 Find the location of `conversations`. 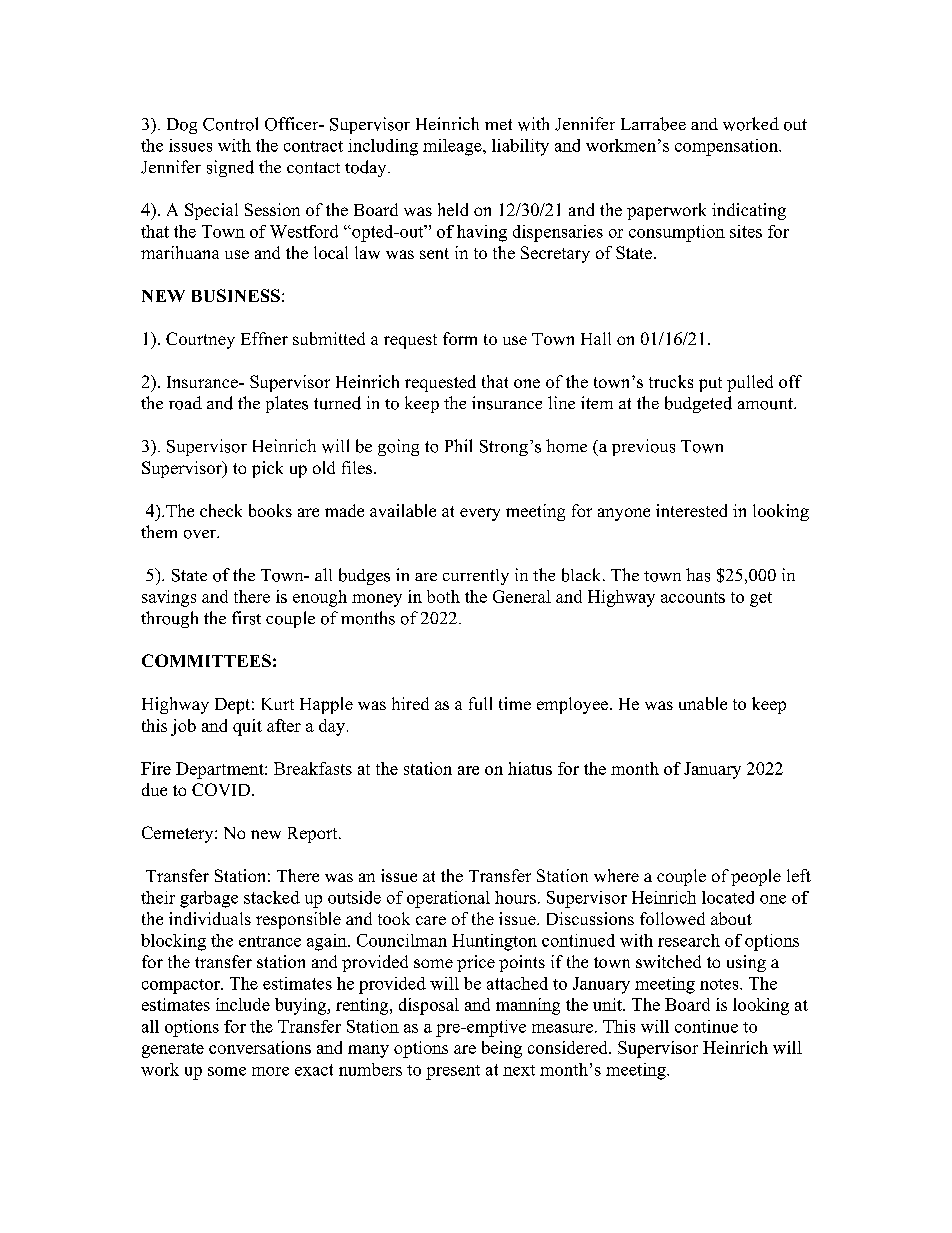

conversations is located at coordinates (260, 1047).
